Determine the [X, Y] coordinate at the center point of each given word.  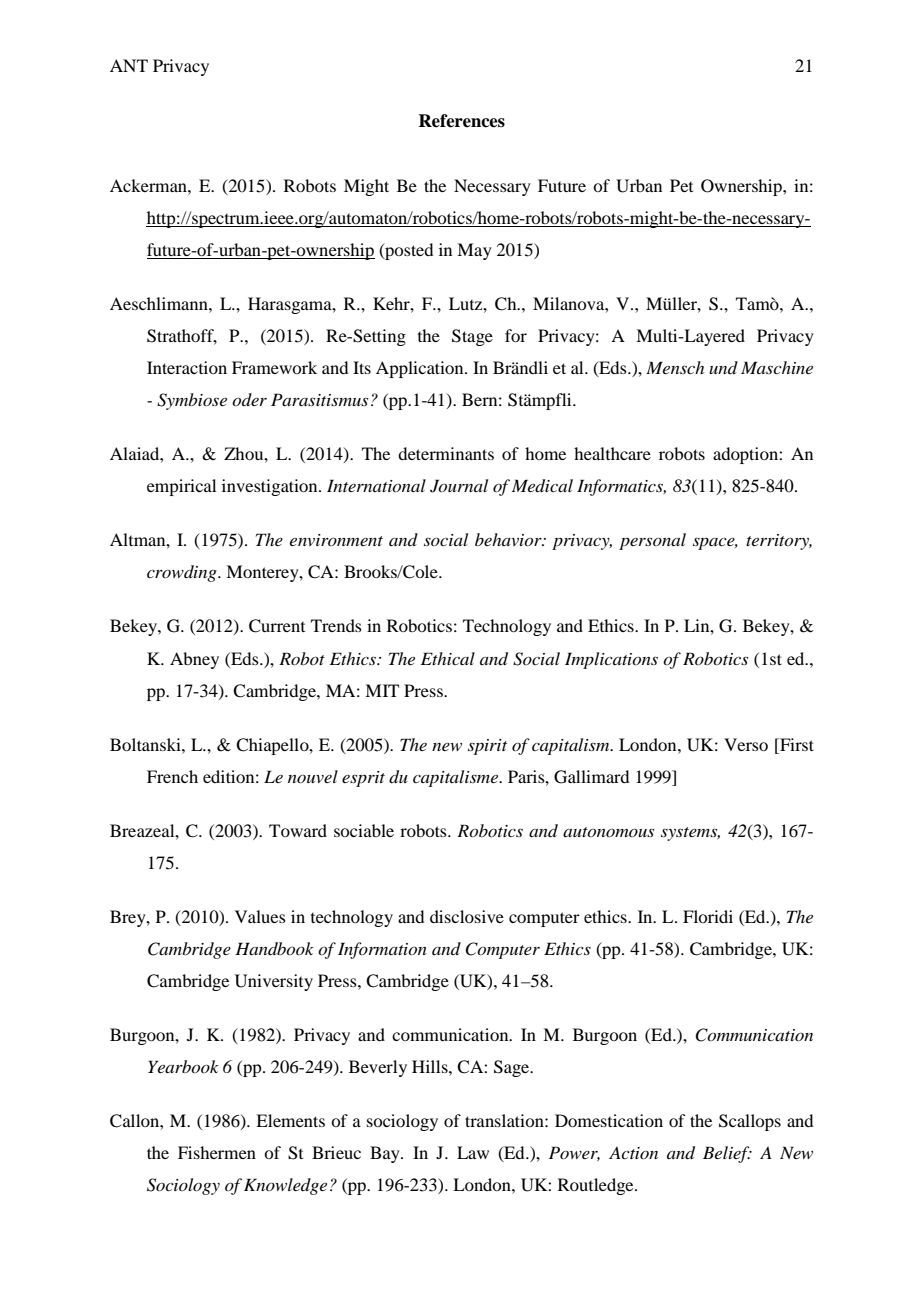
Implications [611, 660]
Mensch [675, 367]
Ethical [448, 658]
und [723, 367]
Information [382, 950]
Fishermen [217, 1152]
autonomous [608, 832]
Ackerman [149, 185]
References [461, 121]
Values [260, 916]
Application [421, 369]
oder [249, 399]
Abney [194, 660]
